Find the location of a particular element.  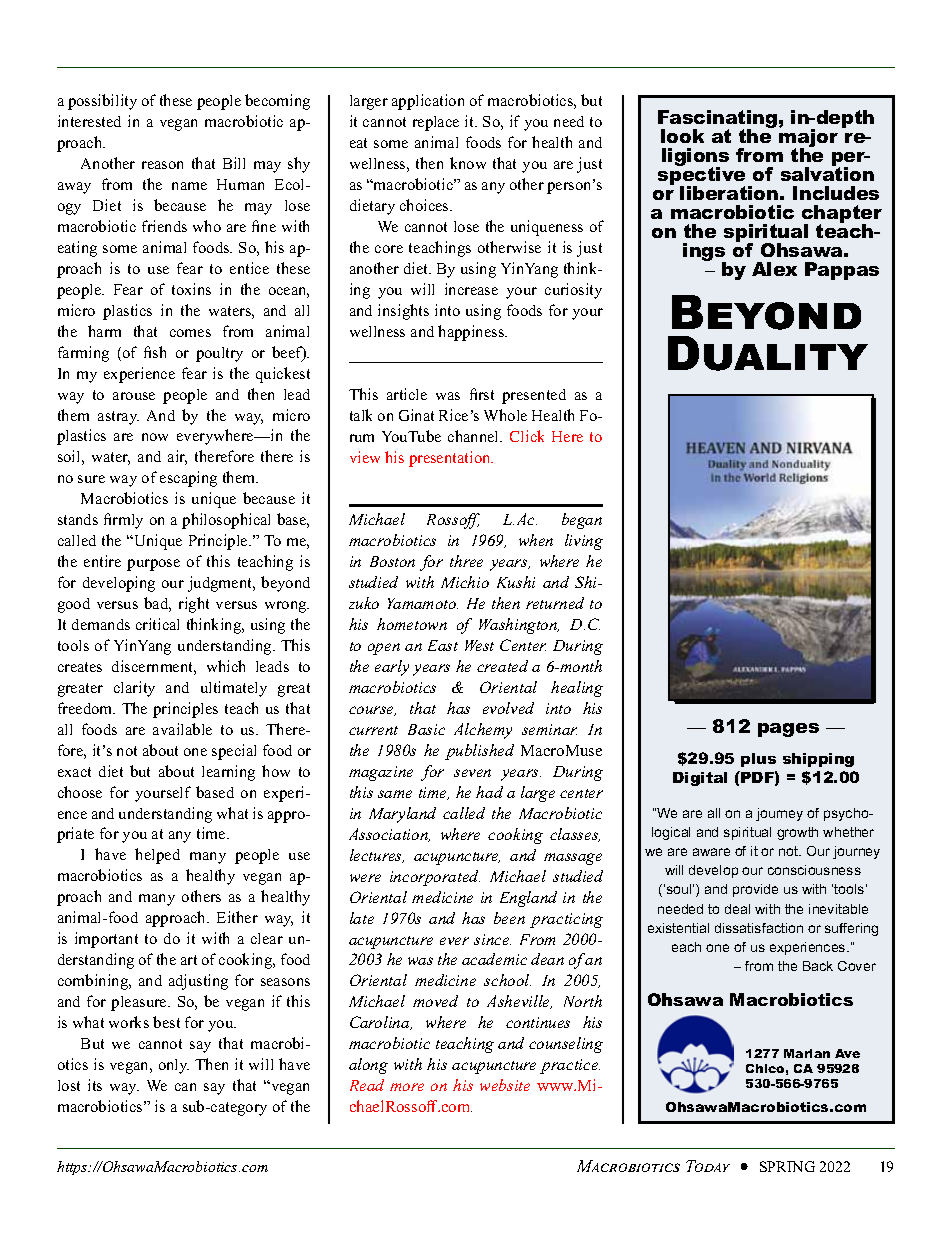

pages is located at coordinates (788, 730).
